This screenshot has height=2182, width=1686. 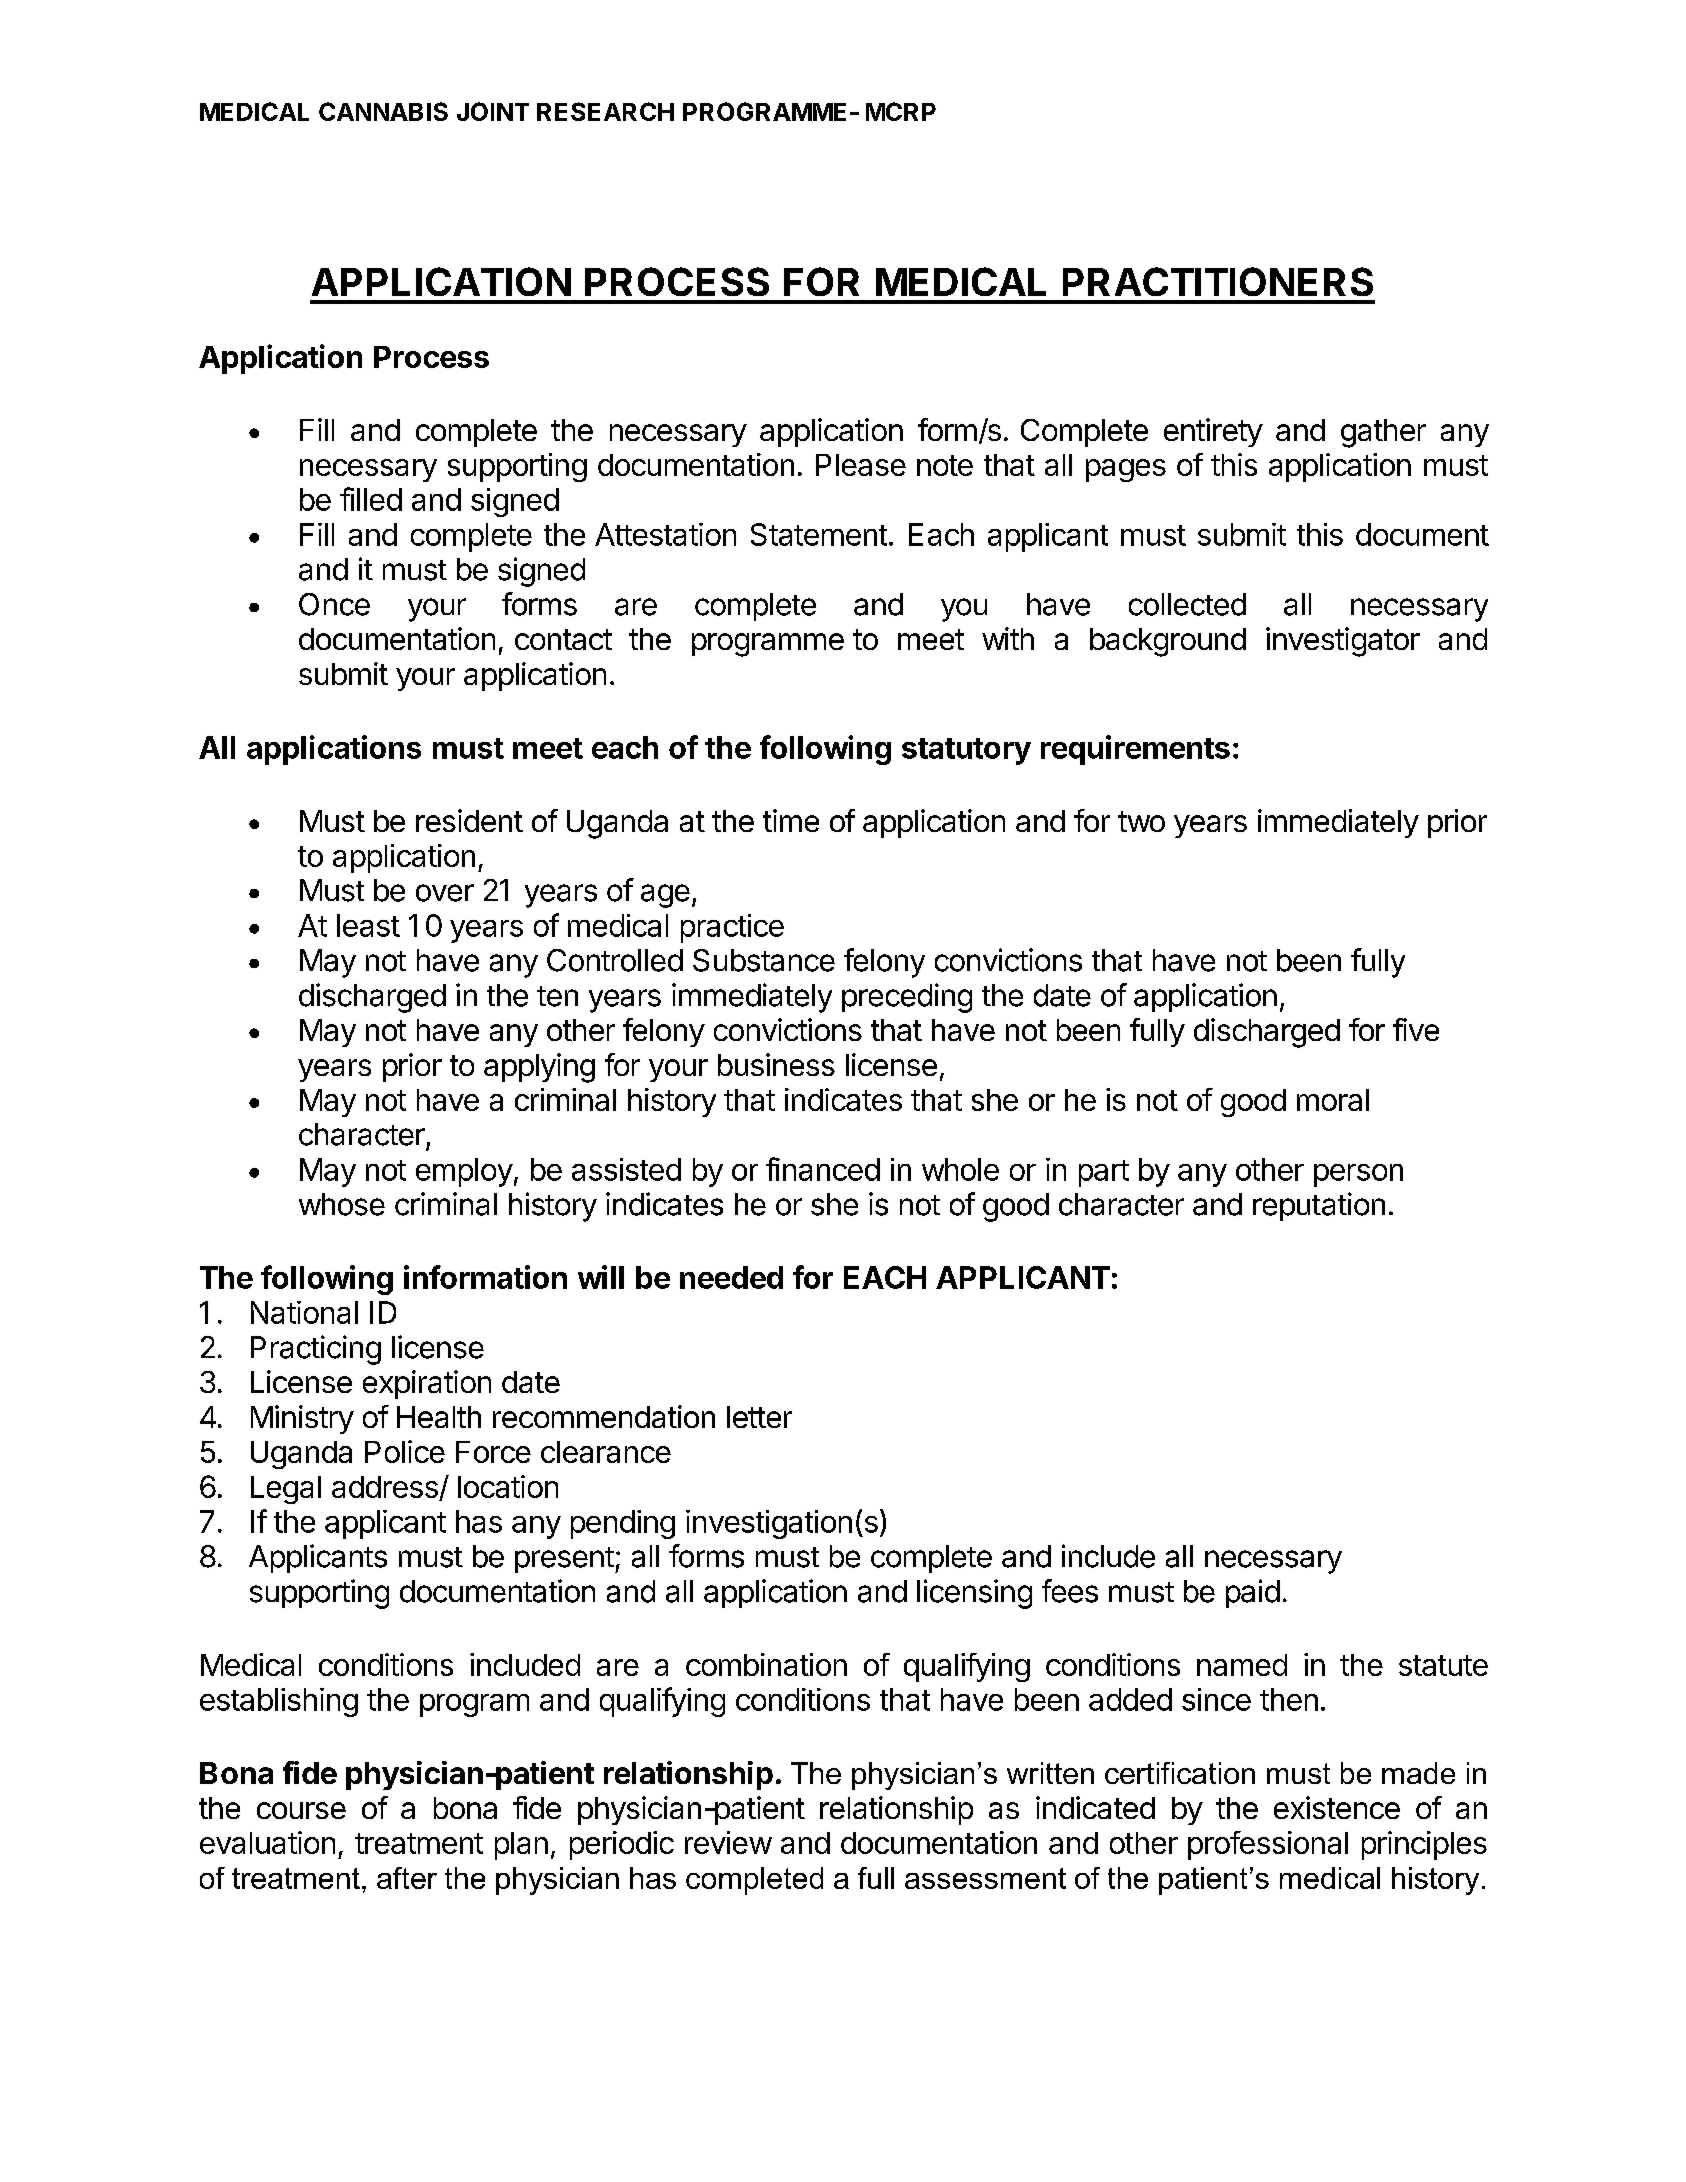 What do you see at coordinates (1319, 1206) in the screenshot?
I see `reputation` at bounding box center [1319, 1206].
